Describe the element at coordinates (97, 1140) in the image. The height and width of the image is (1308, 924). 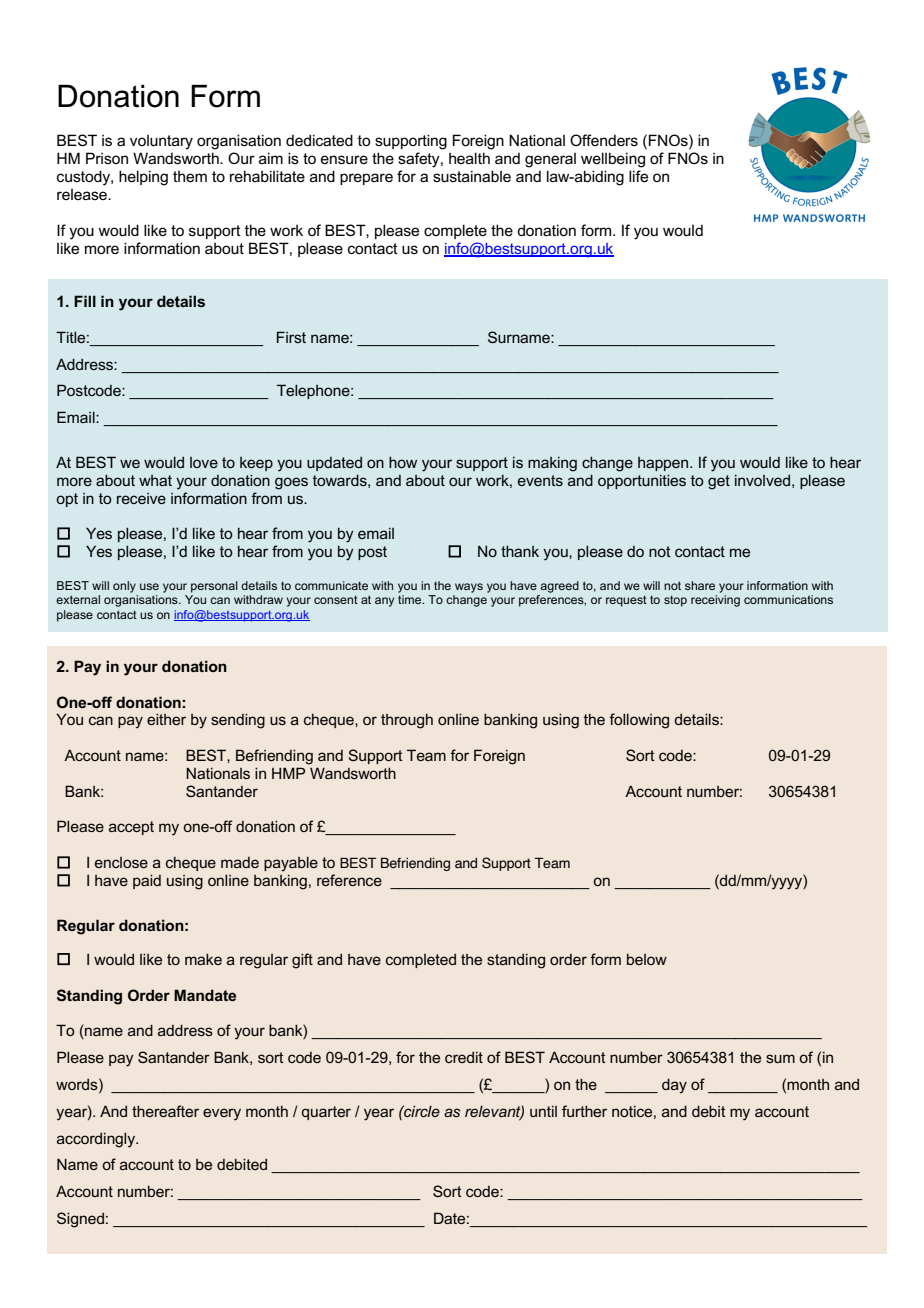
I see `accordingly` at that location.
